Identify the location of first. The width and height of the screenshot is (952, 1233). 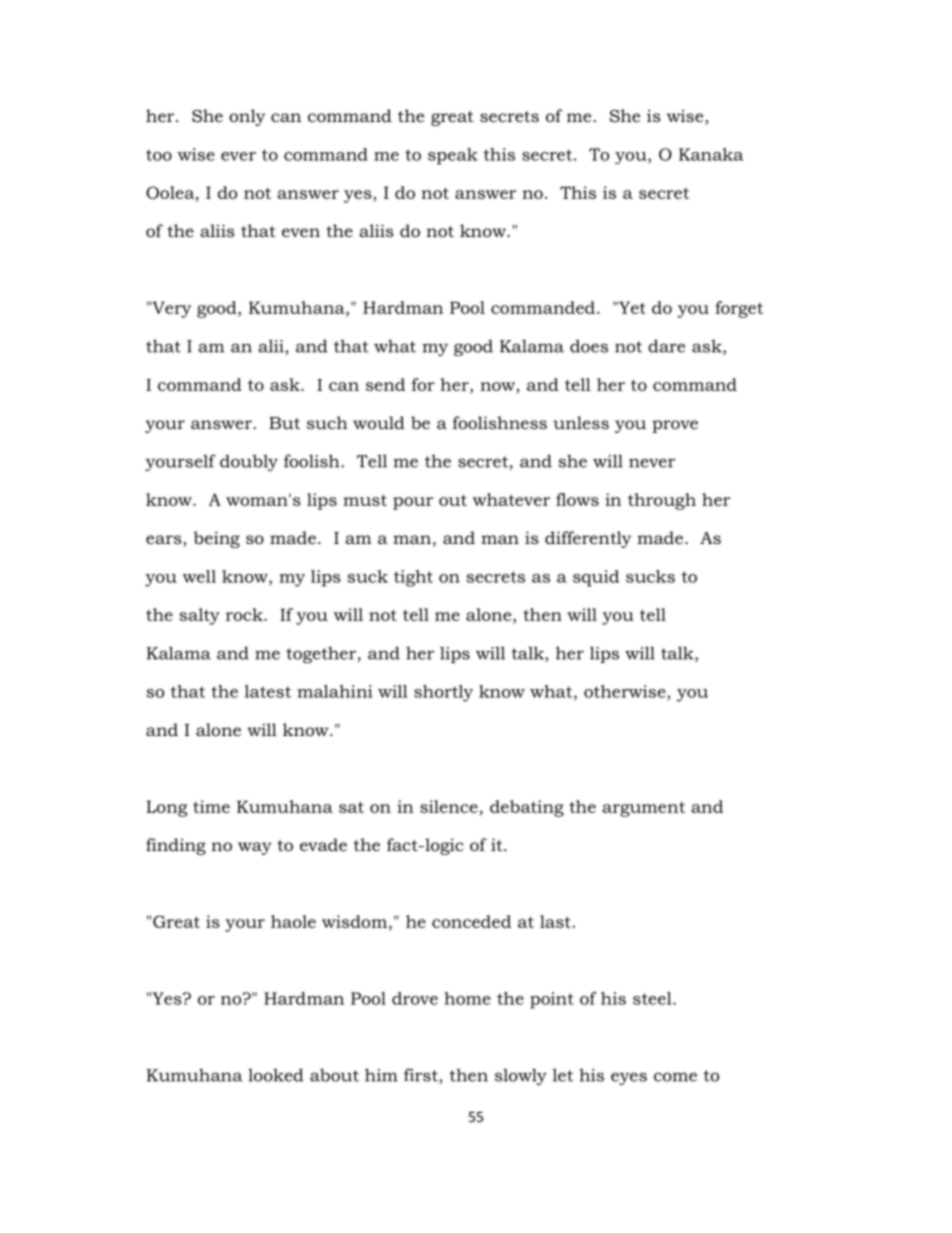
(422, 1076).
